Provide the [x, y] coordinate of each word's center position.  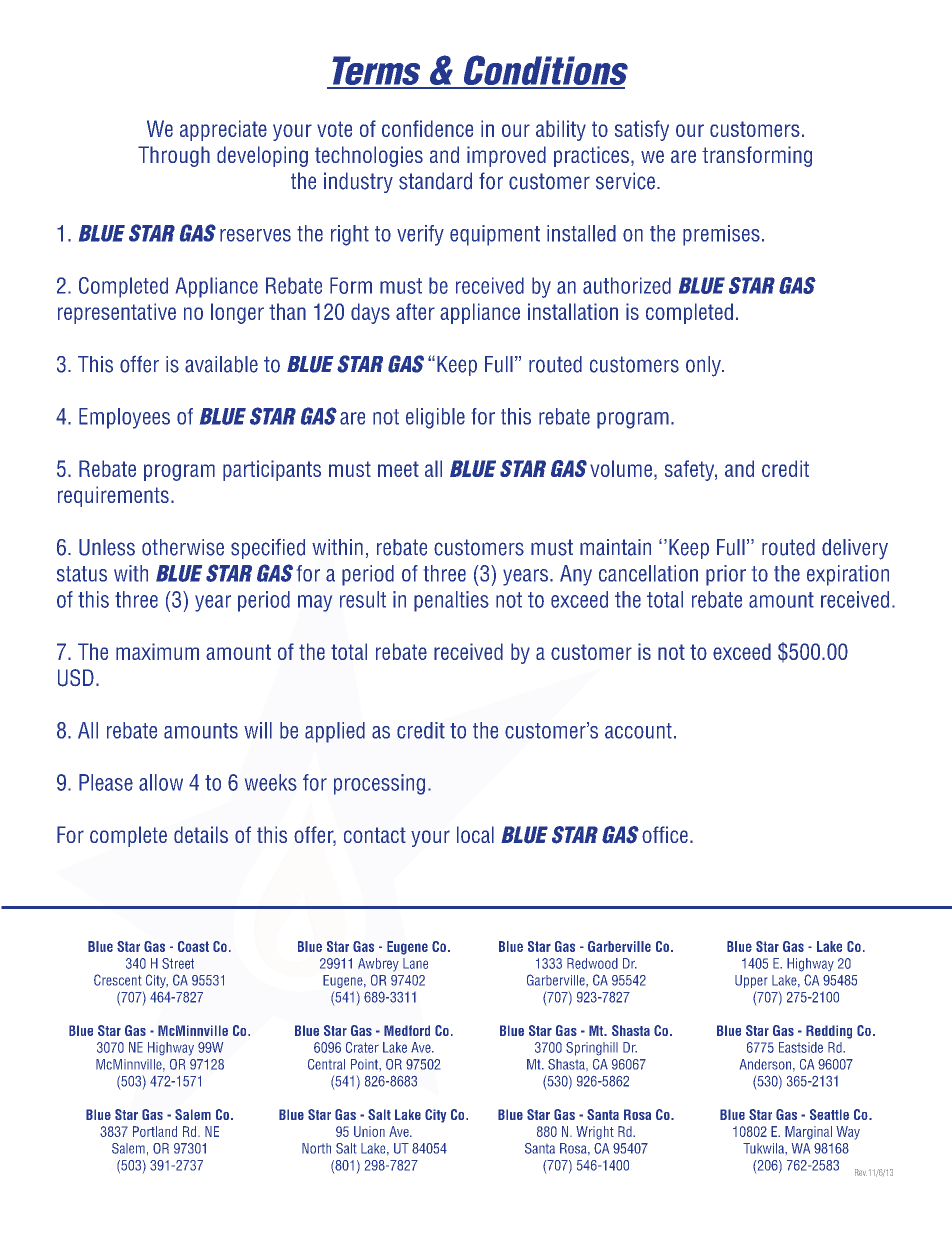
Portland [155, 1131]
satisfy [642, 130]
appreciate [223, 130]
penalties [451, 601]
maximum [157, 651]
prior [726, 575]
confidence [427, 128]
